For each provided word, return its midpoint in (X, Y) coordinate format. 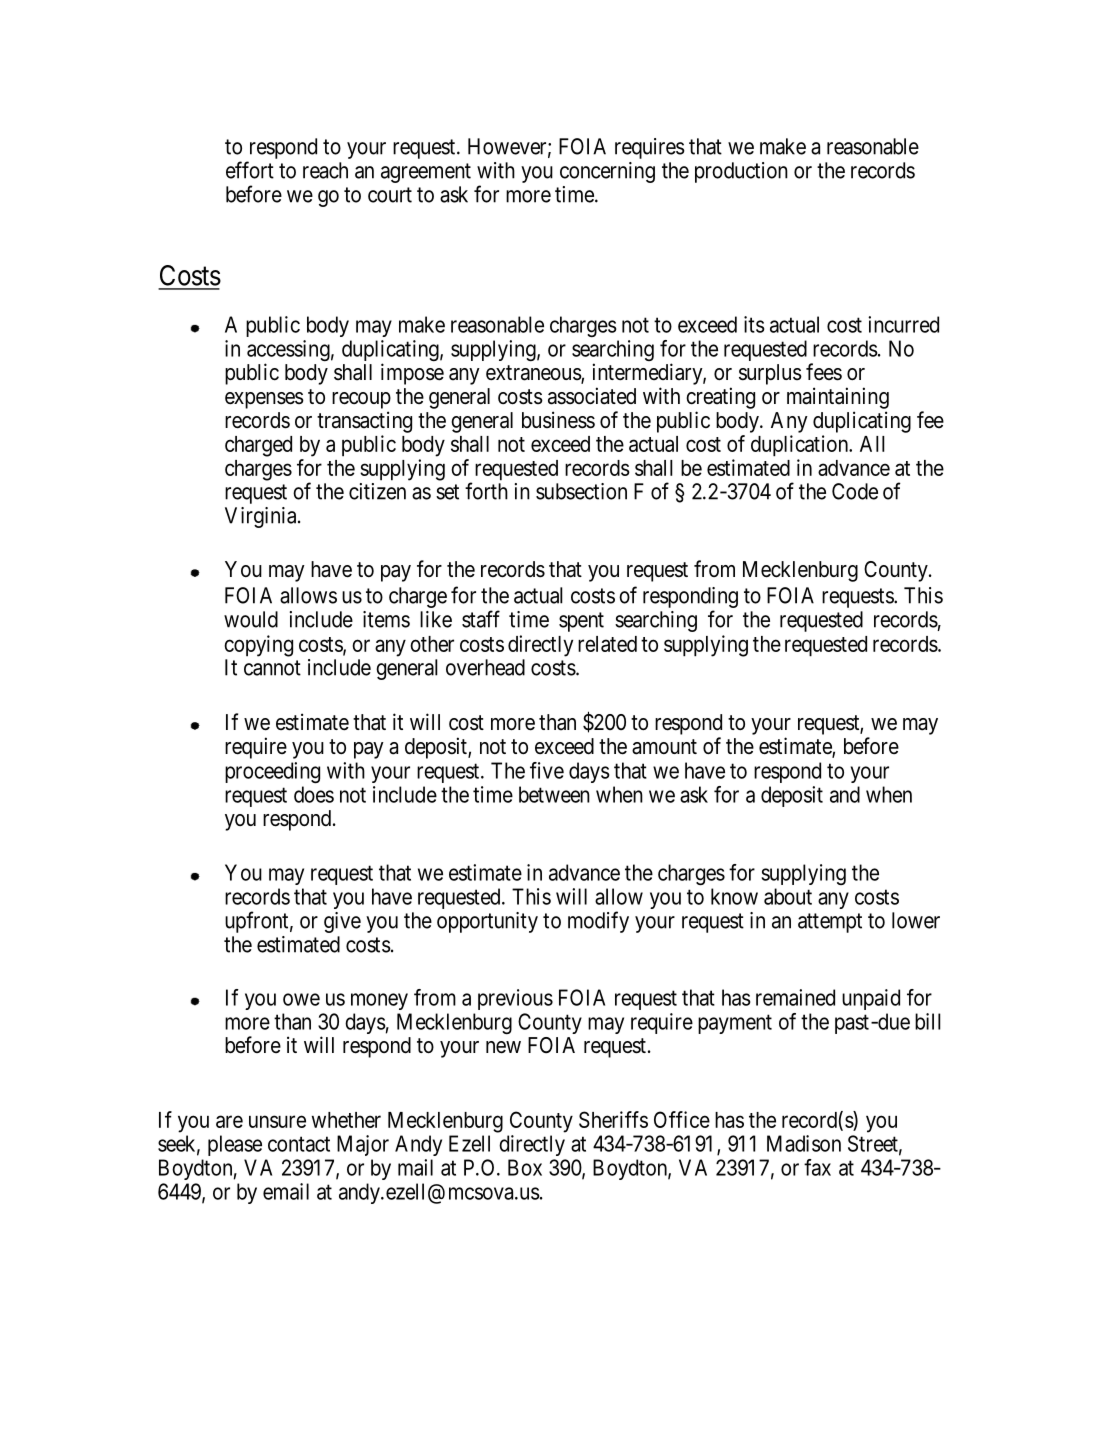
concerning (607, 172)
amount (664, 747)
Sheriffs (613, 1119)
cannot (272, 668)
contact (299, 1144)
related (607, 644)
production (741, 172)
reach (325, 170)
